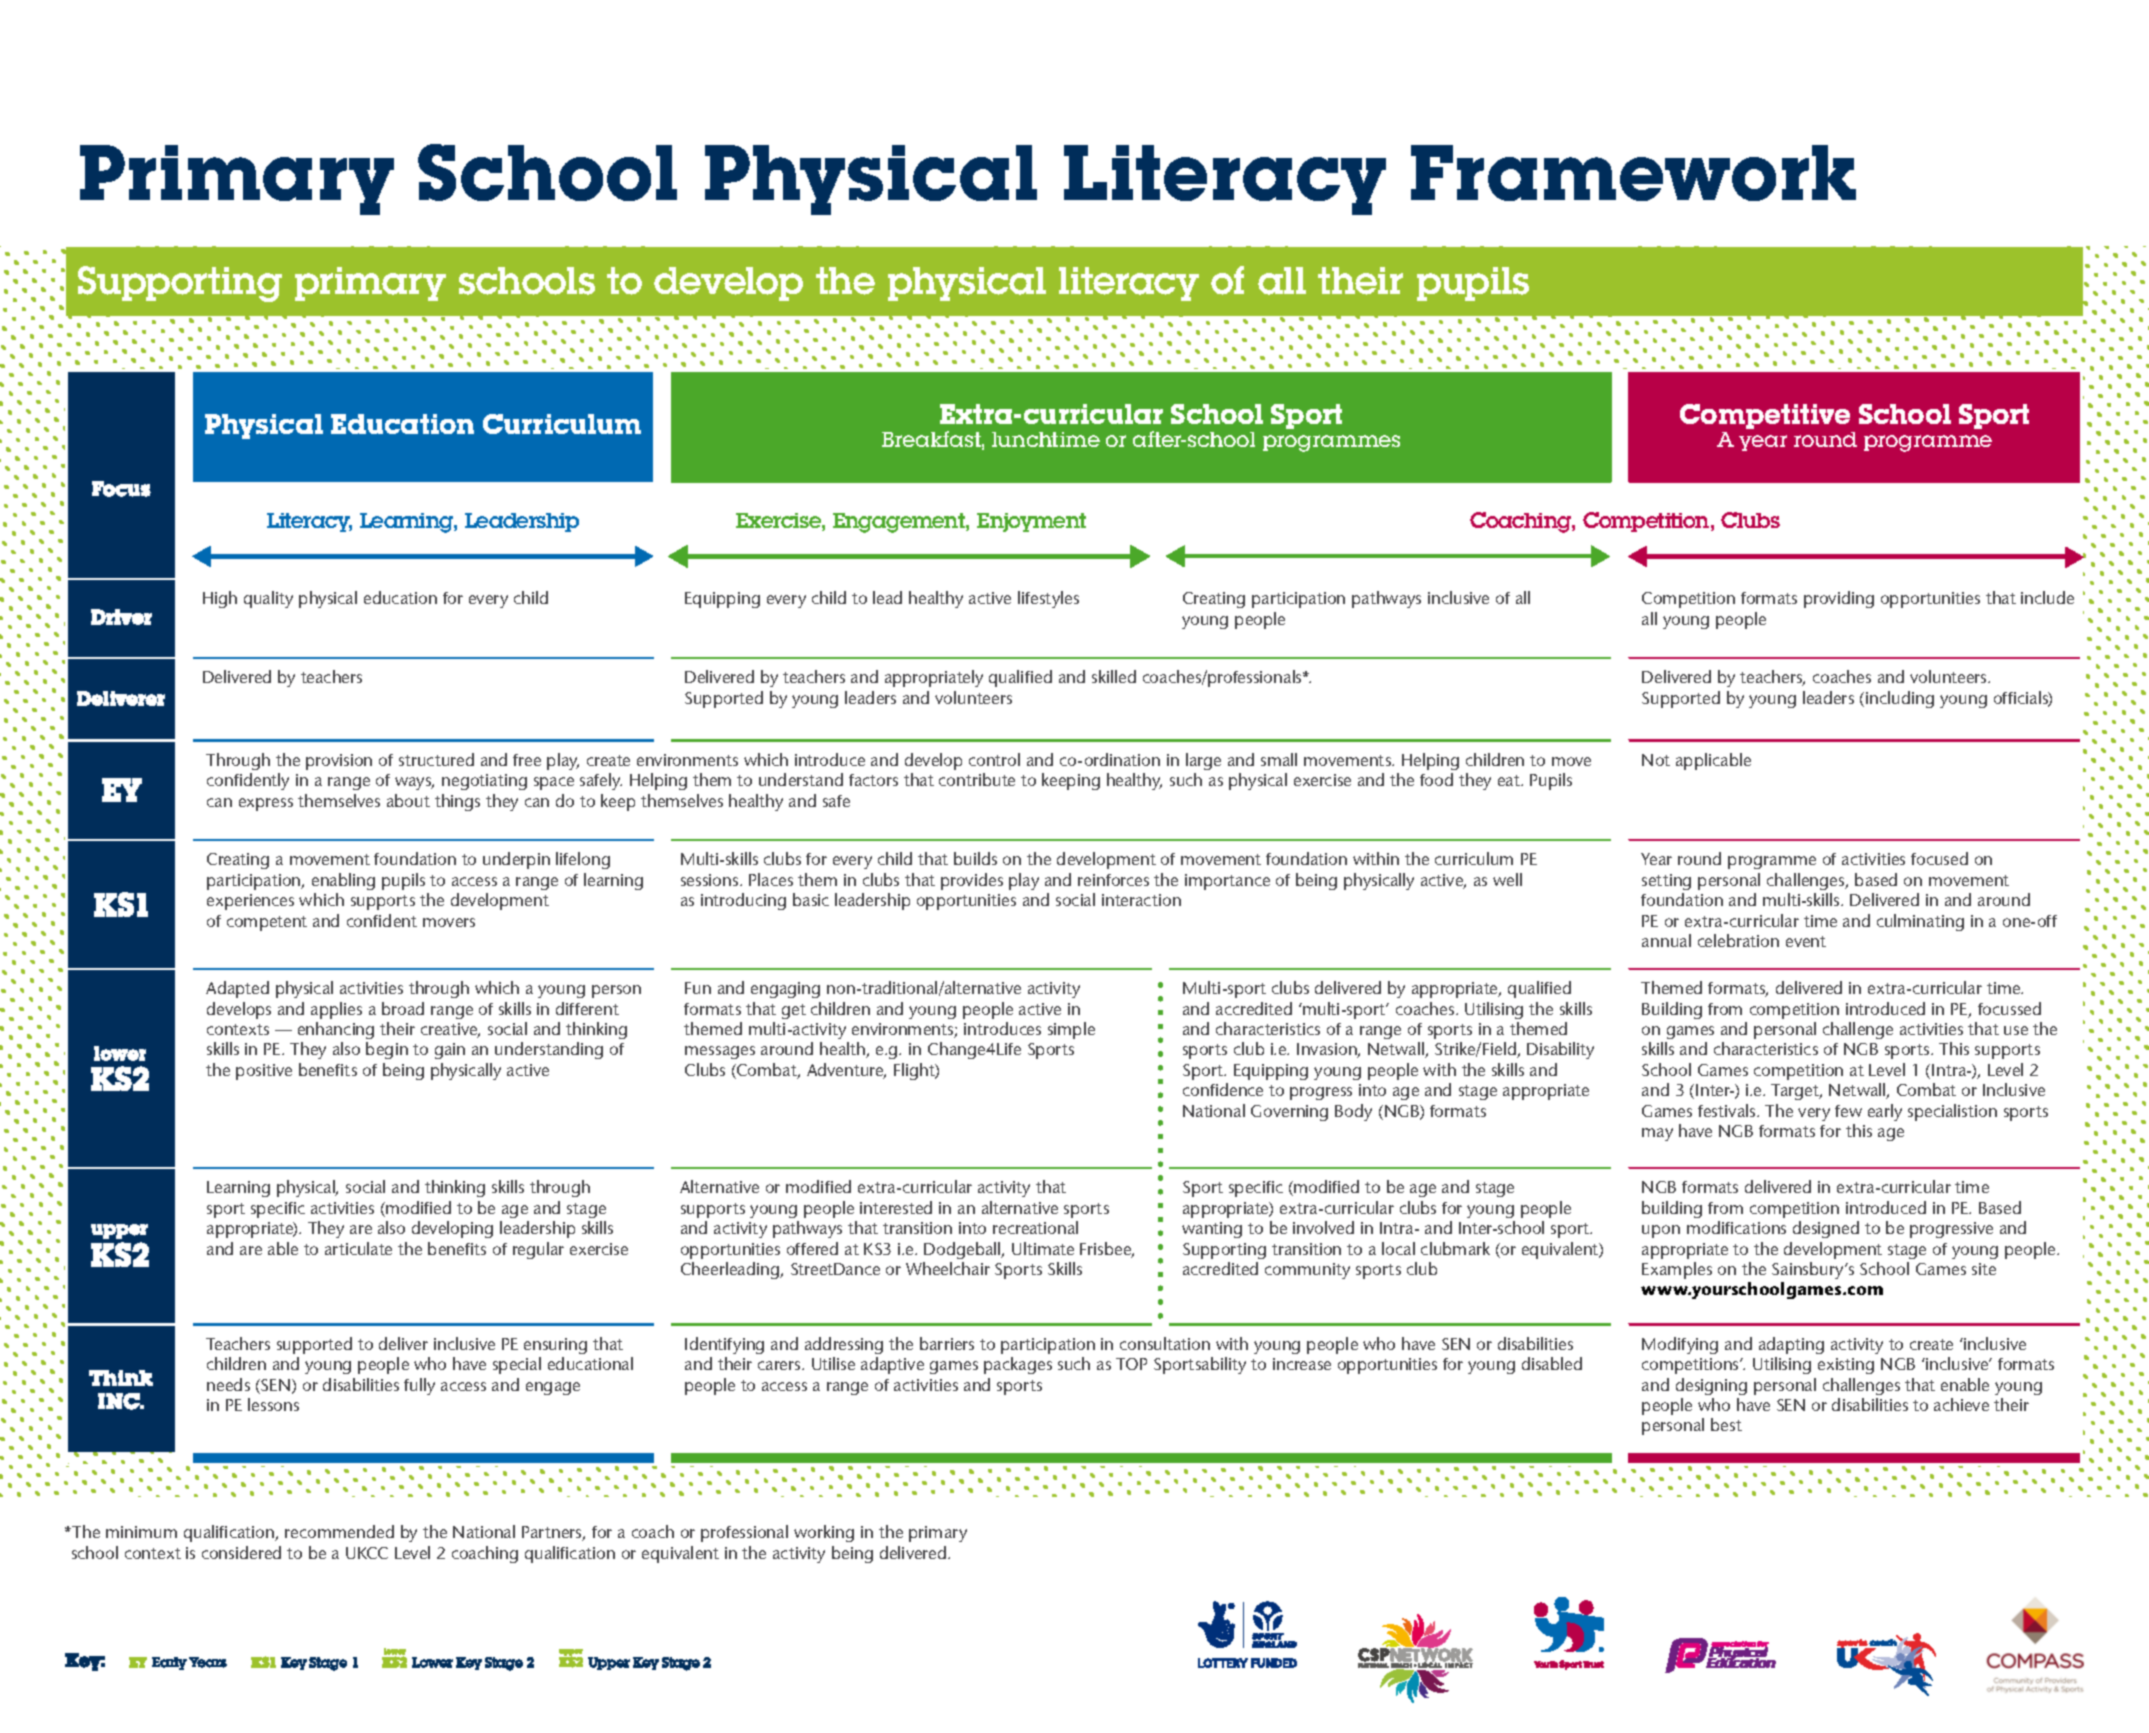  I want to click on designed, so click(1826, 1229).
